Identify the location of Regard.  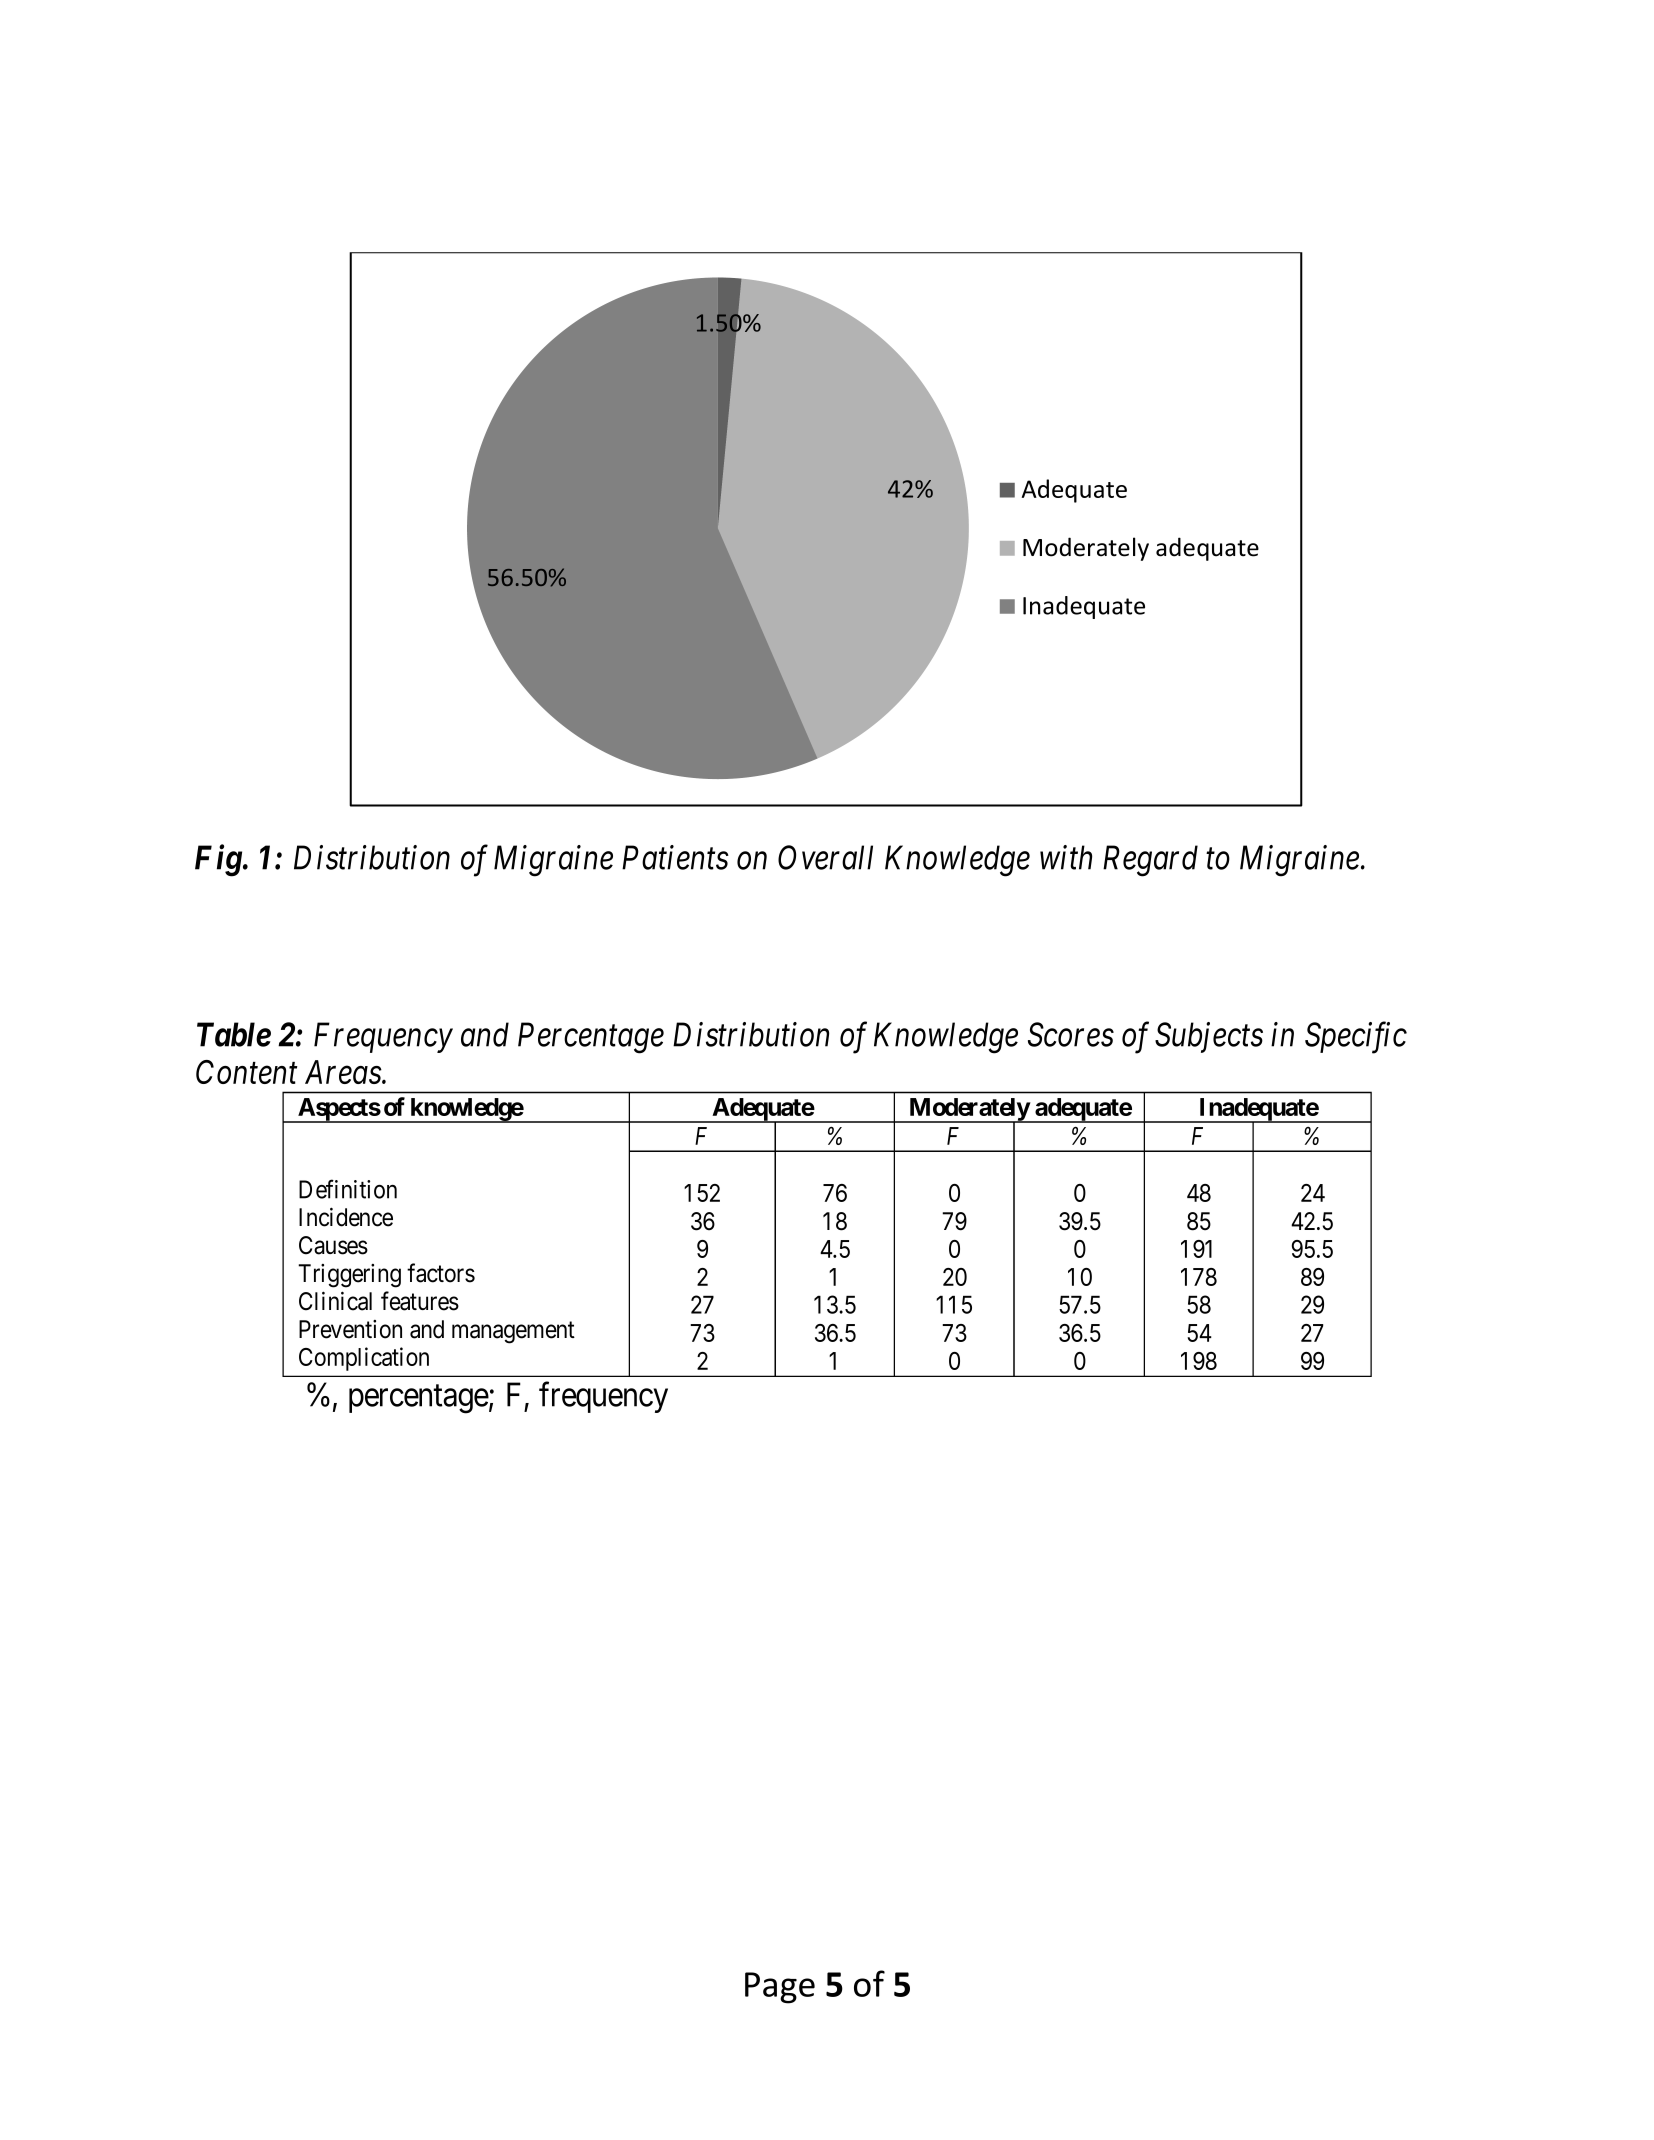
(1150, 861).
